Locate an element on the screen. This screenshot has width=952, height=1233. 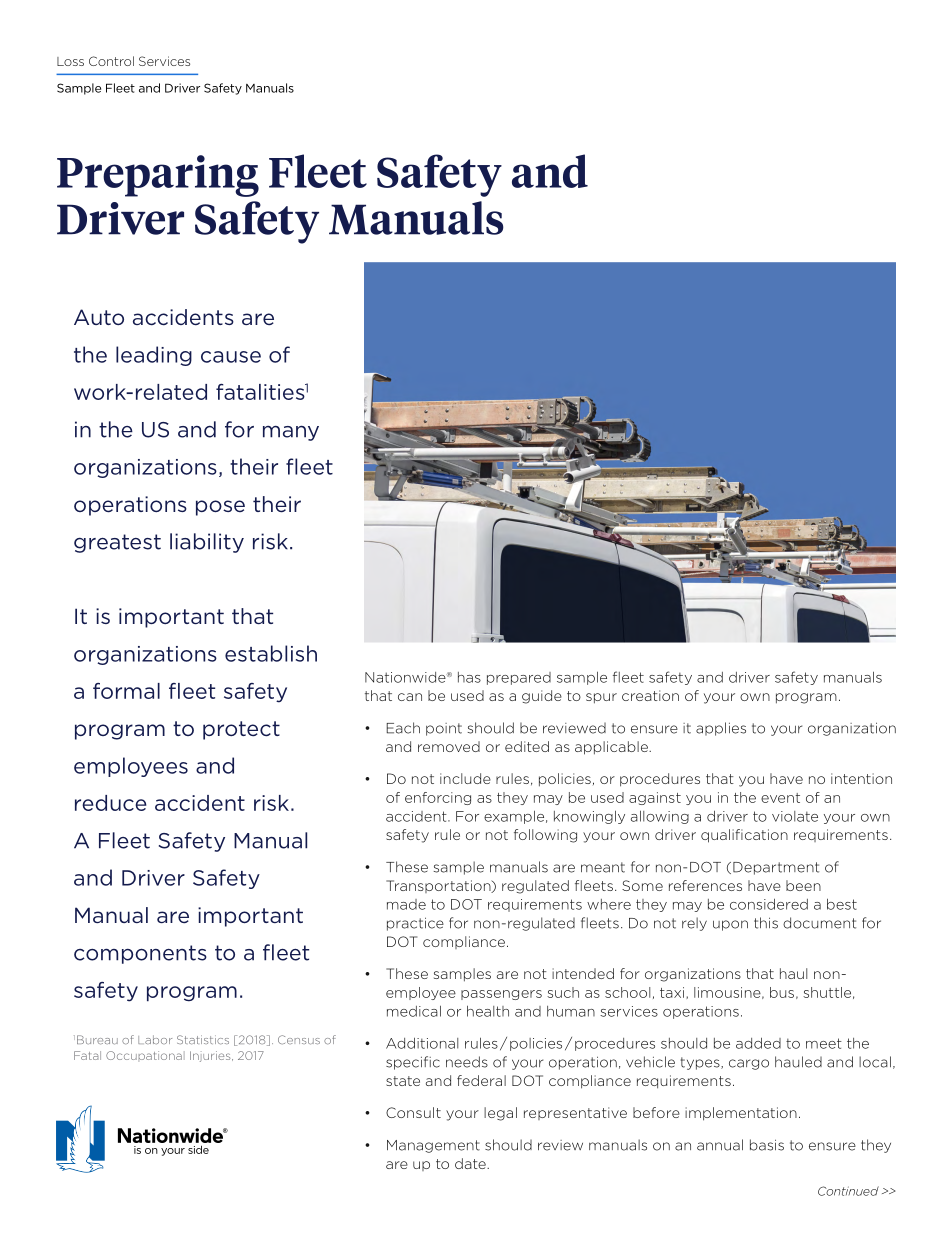
cause is located at coordinates (231, 357).
